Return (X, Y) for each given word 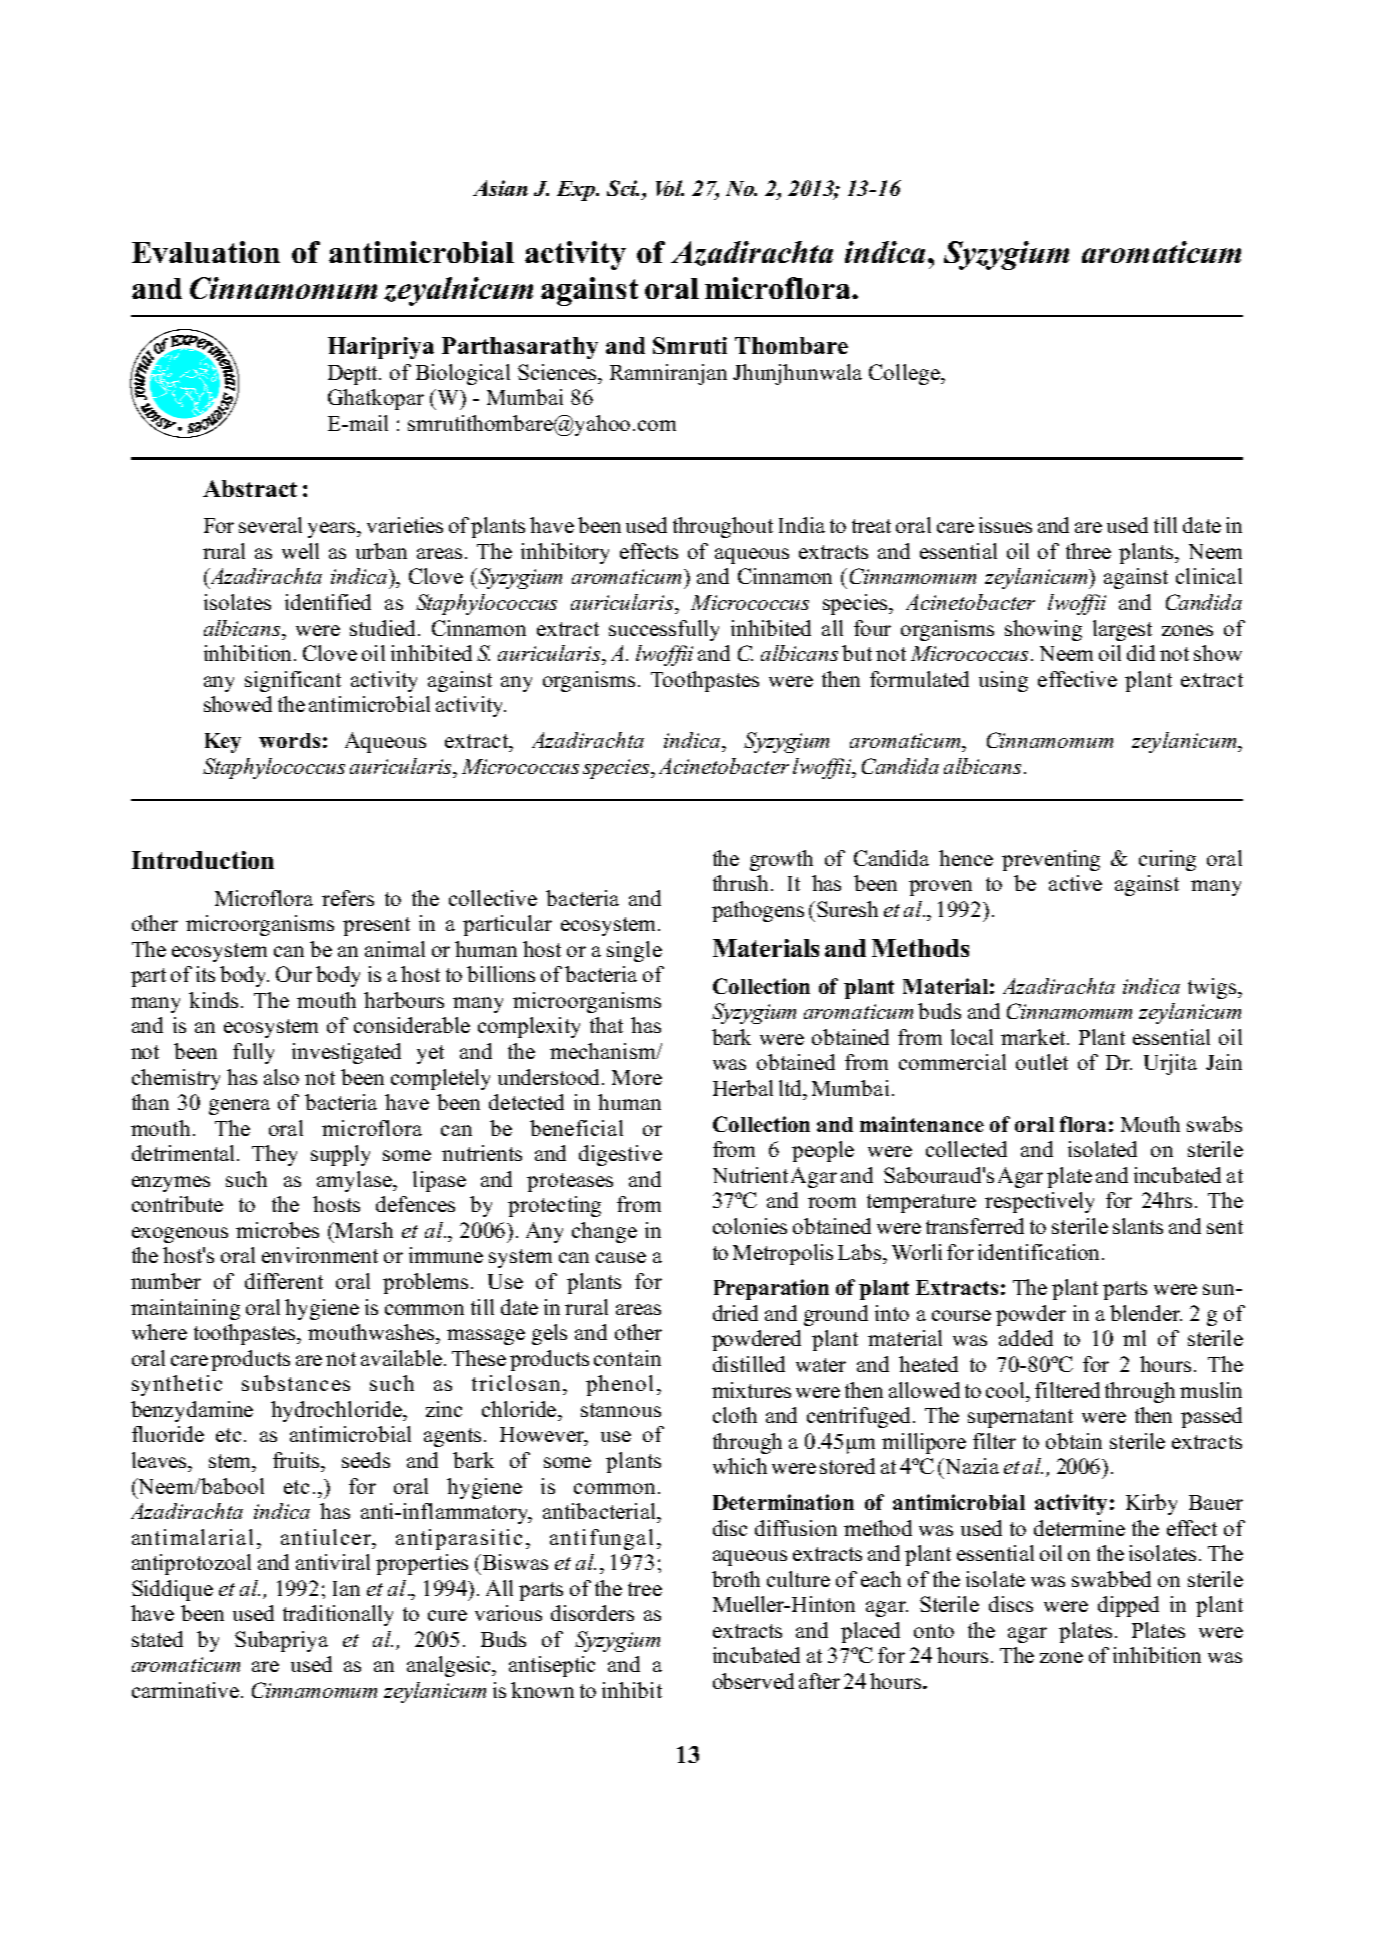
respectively (1039, 1202)
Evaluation (206, 252)
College (905, 374)
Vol (670, 188)
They (274, 1155)
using (1003, 681)
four (872, 628)
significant (293, 681)
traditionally (338, 1615)
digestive (620, 1155)
